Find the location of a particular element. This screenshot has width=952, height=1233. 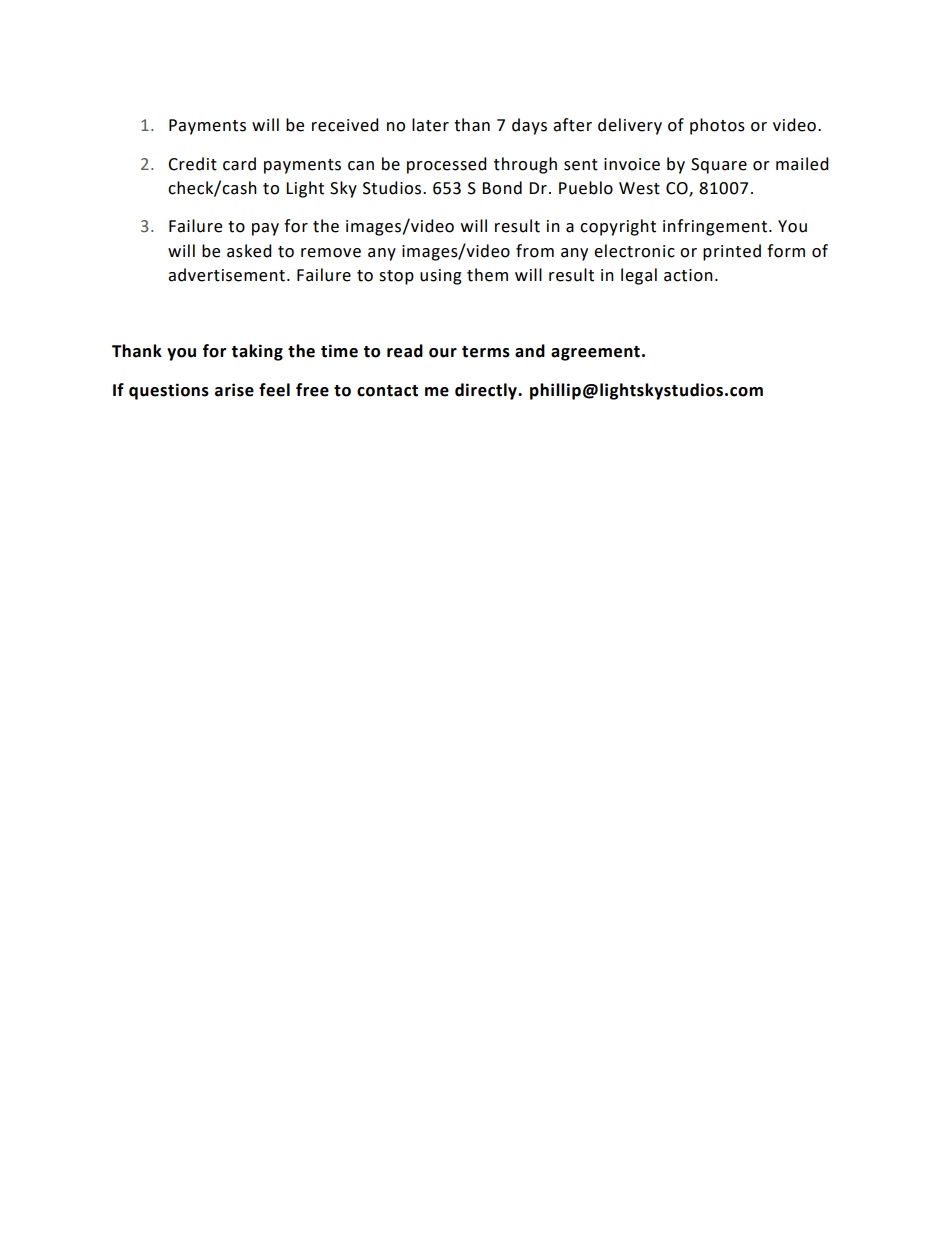

card is located at coordinates (239, 164).
